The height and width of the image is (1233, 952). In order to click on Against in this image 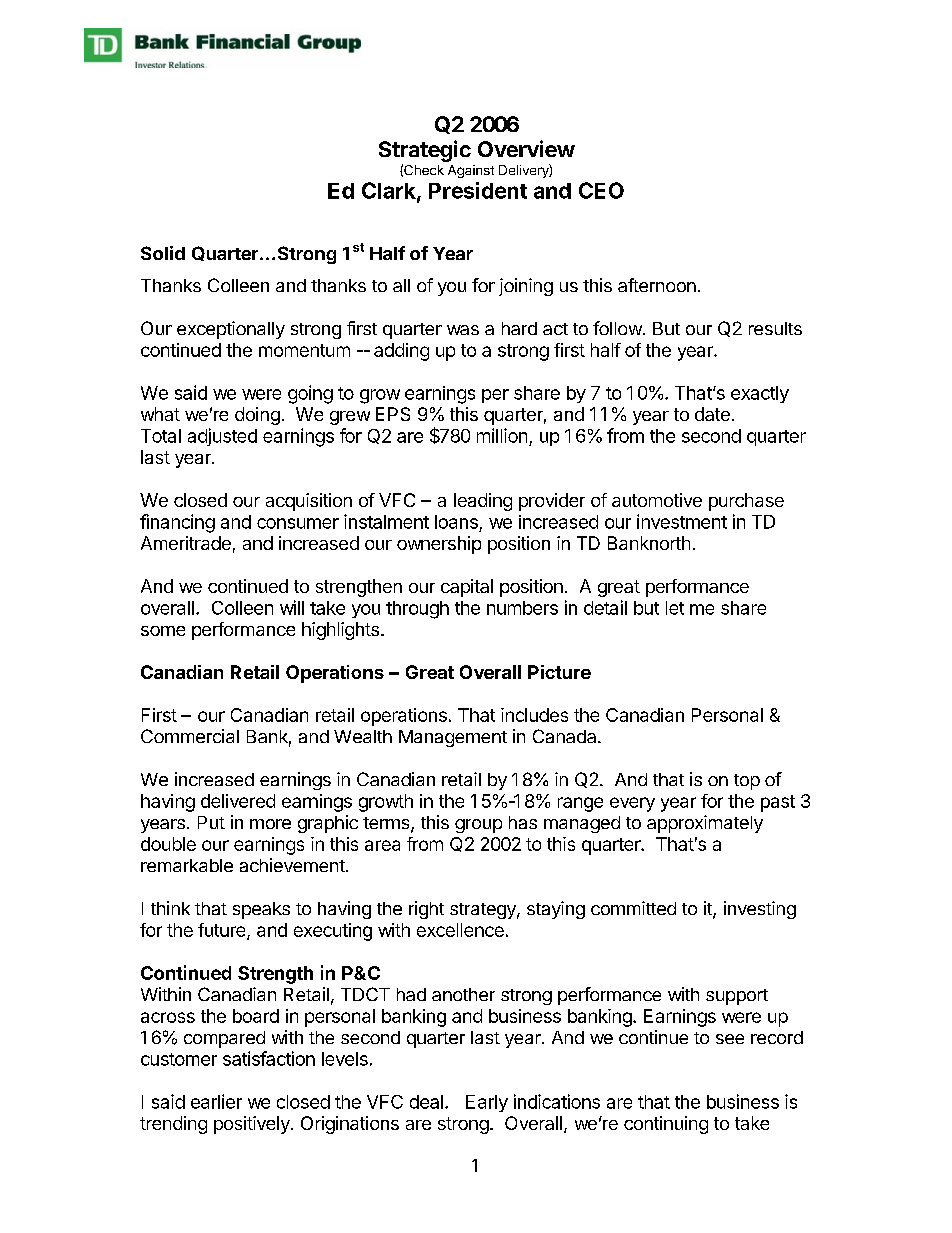, I will do `click(471, 171)`.
